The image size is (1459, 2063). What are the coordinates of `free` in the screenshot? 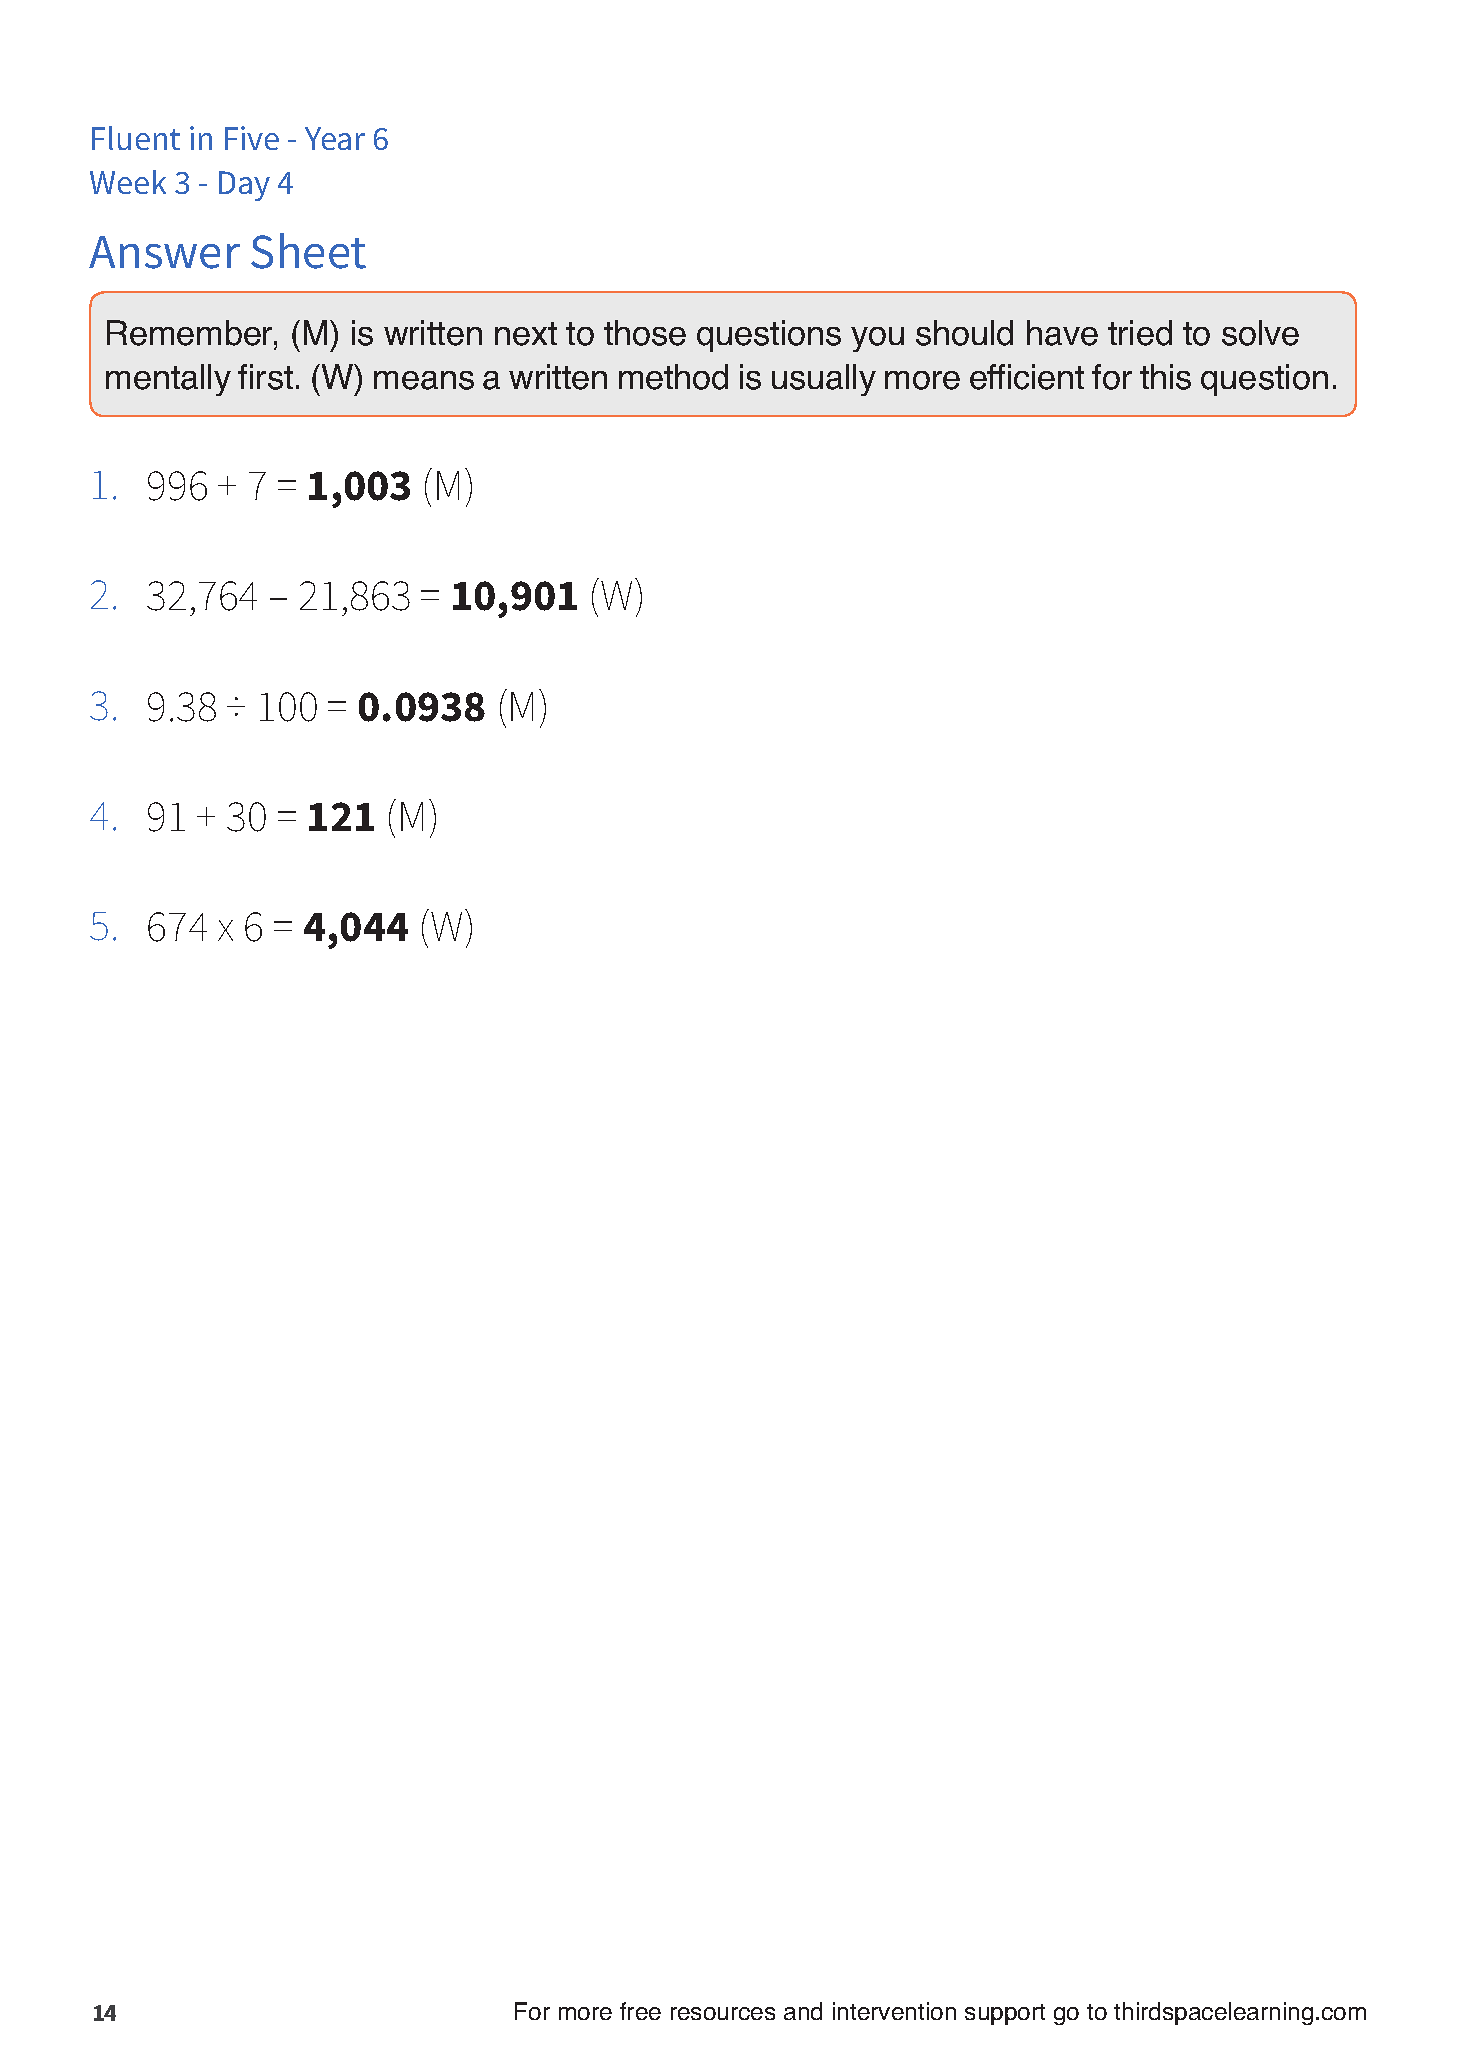 It's located at (640, 2011).
